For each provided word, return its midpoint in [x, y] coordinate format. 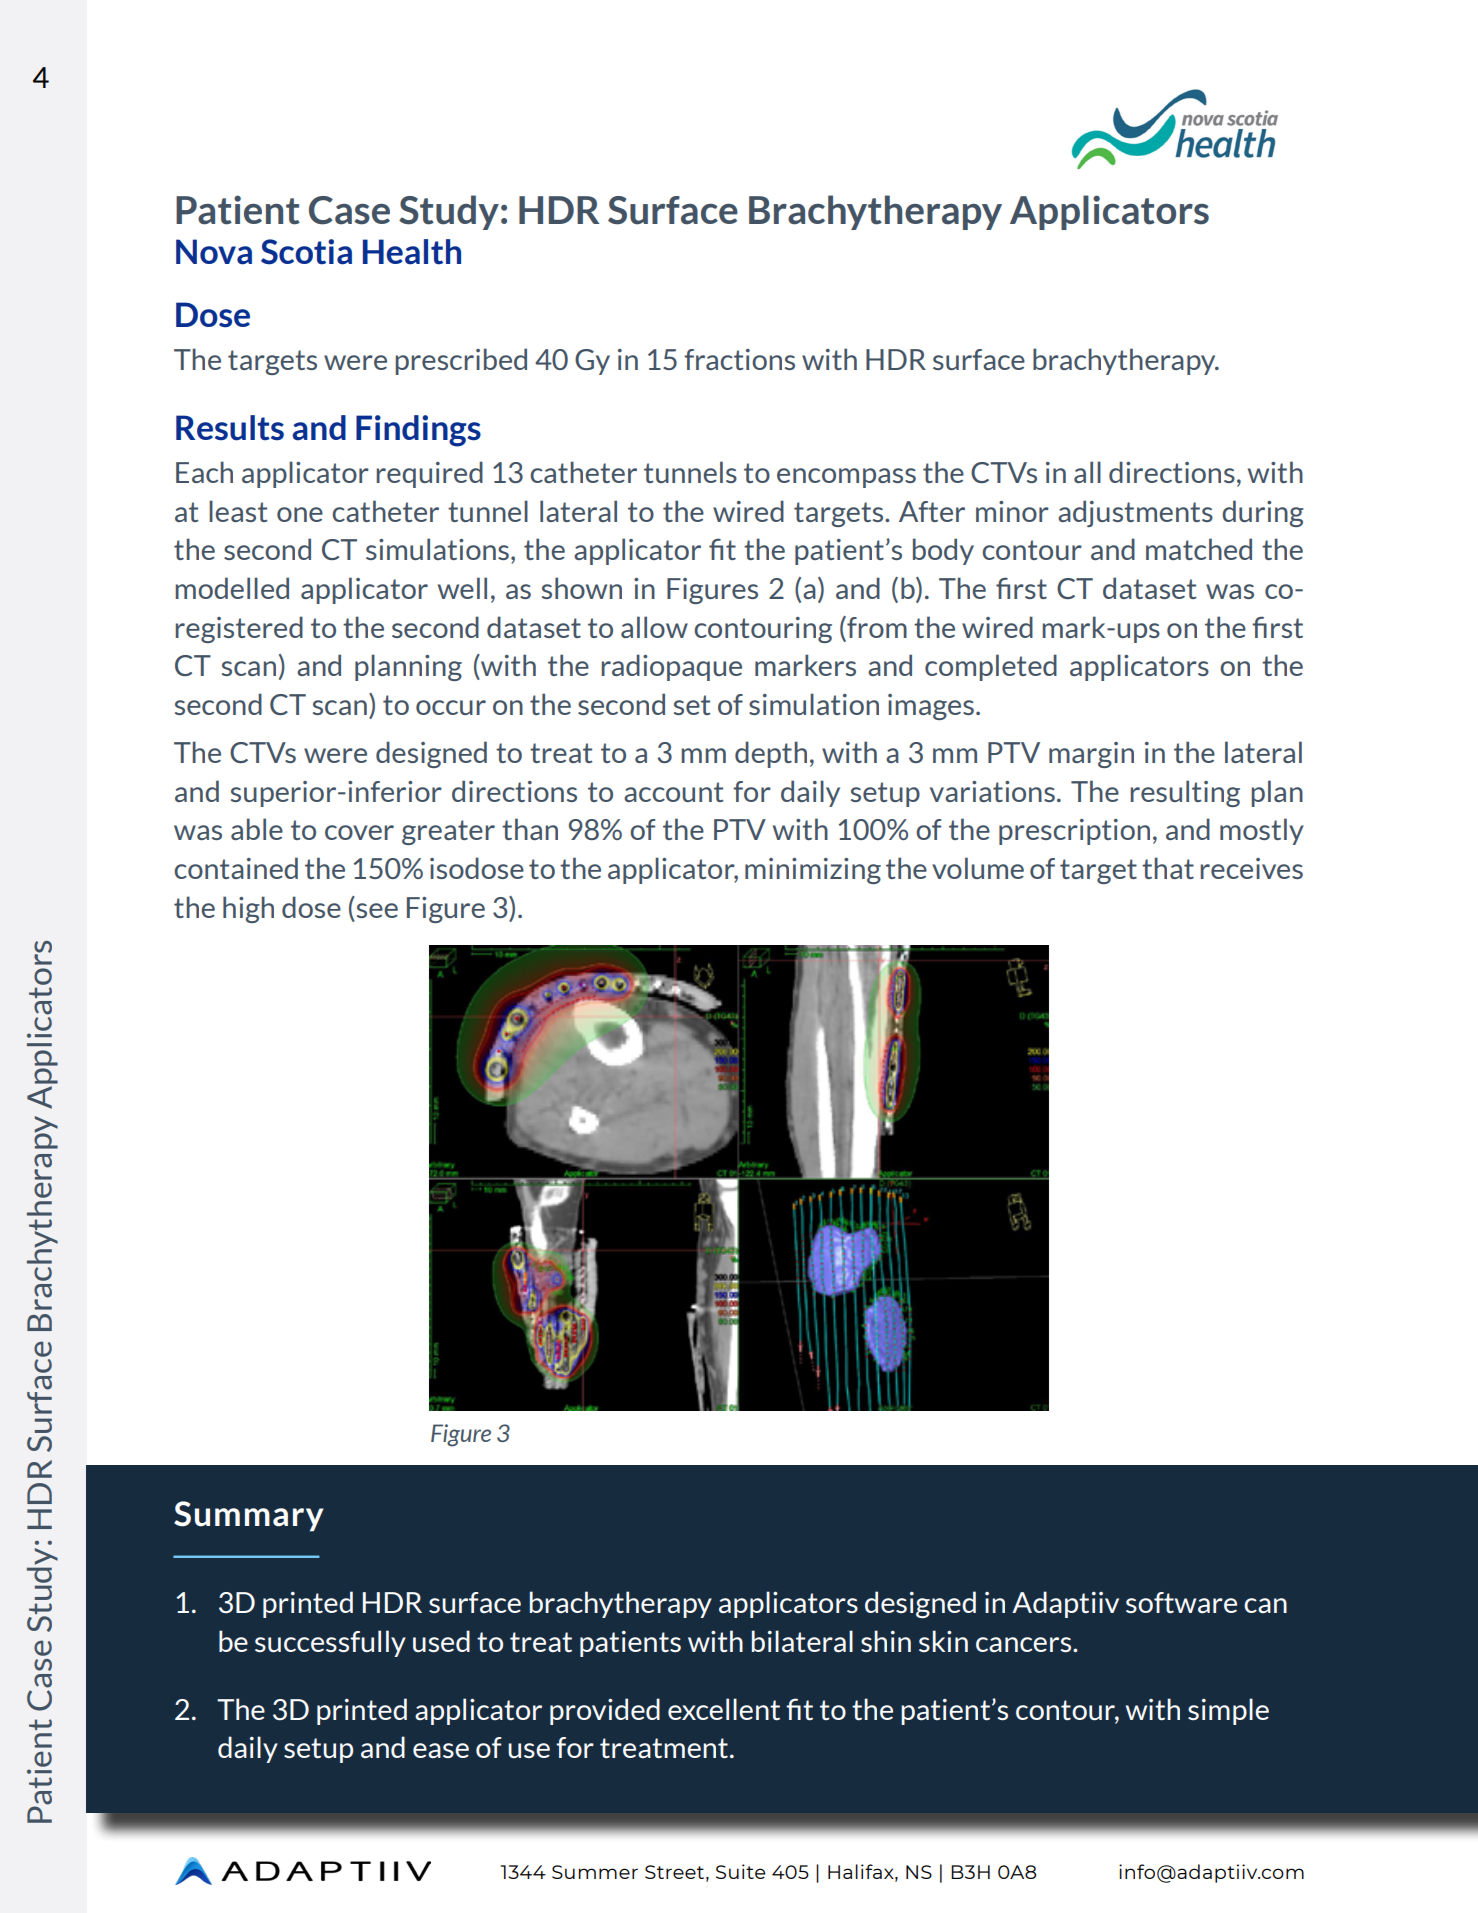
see [377, 910]
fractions [739, 359]
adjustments [1135, 513]
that [1168, 868]
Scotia [306, 252]
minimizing [813, 871]
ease [441, 1750]
